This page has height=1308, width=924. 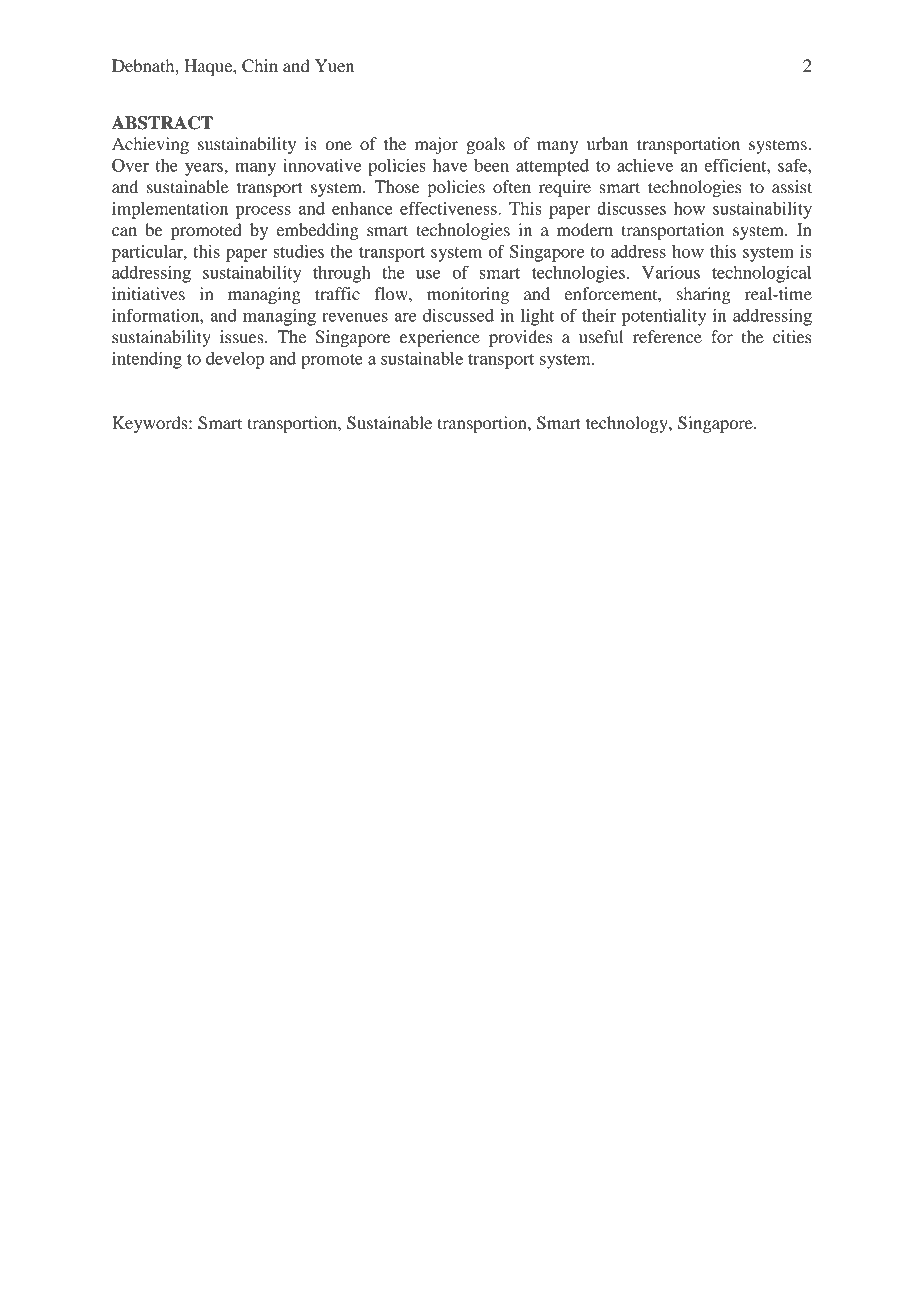 What do you see at coordinates (667, 336) in the page?
I see `reference` at bounding box center [667, 336].
